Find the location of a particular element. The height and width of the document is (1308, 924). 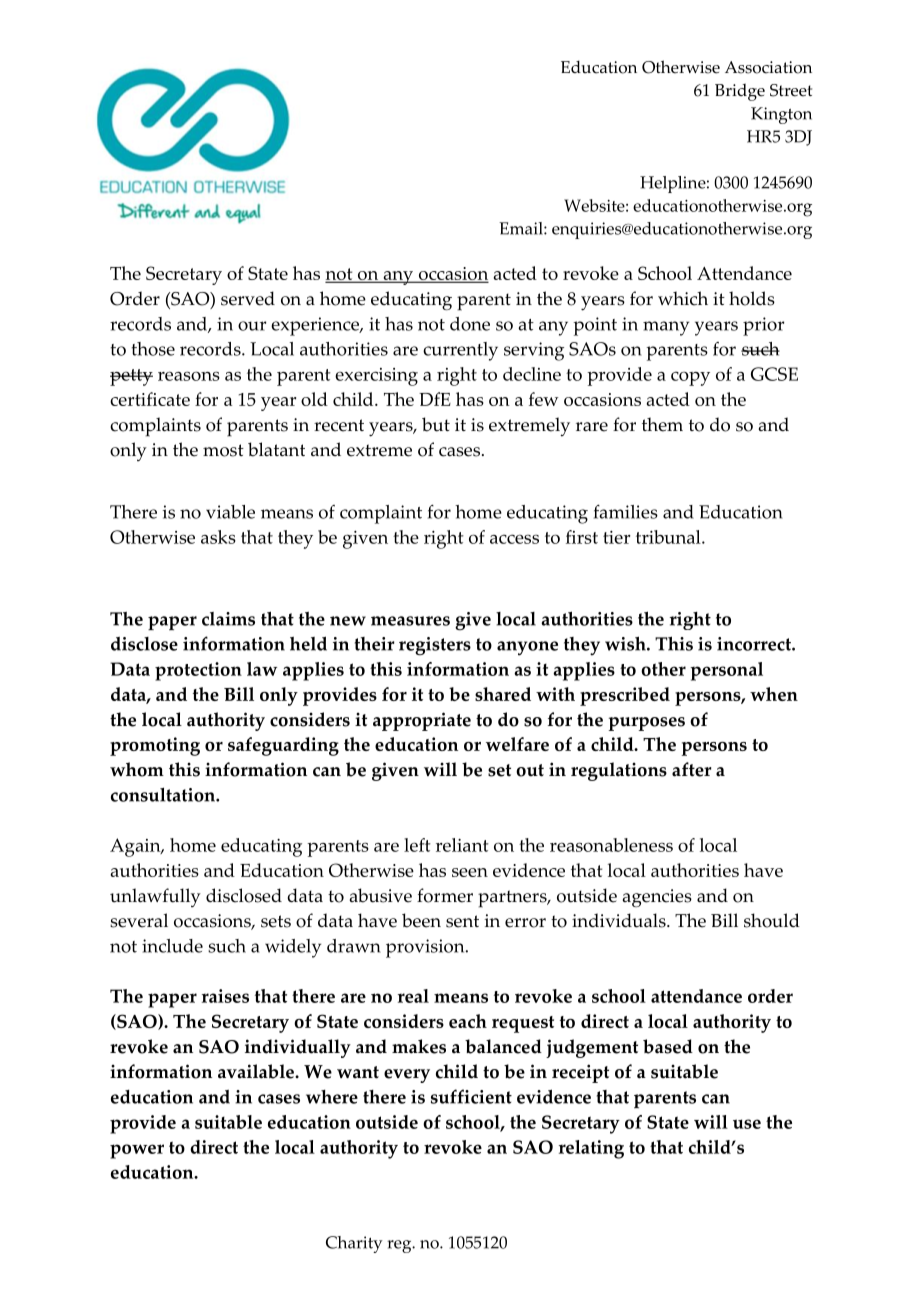

most is located at coordinates (223, 450).
